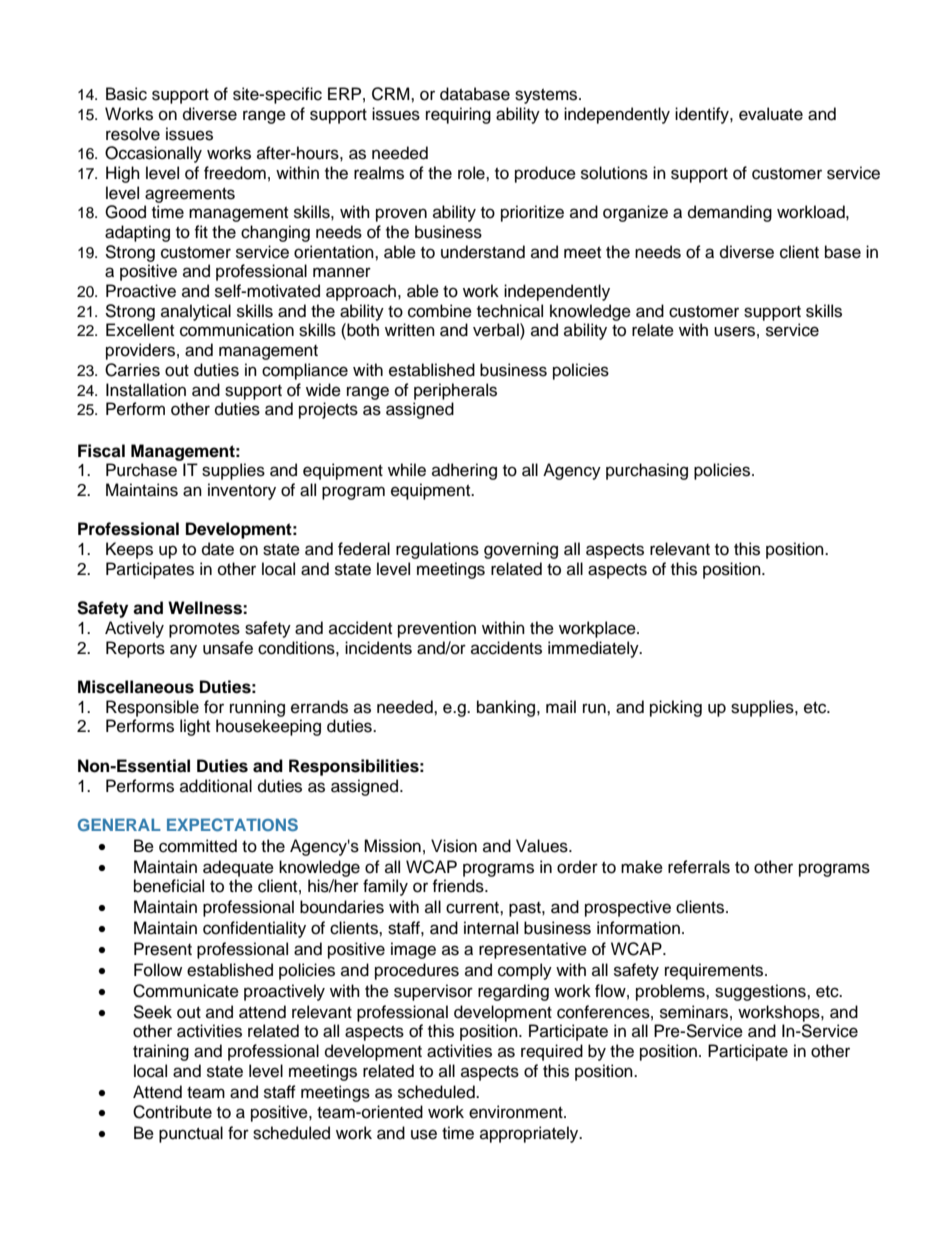 The height and width of the image is (1233, 952). I want to click on requiring, so click(458, 115).
